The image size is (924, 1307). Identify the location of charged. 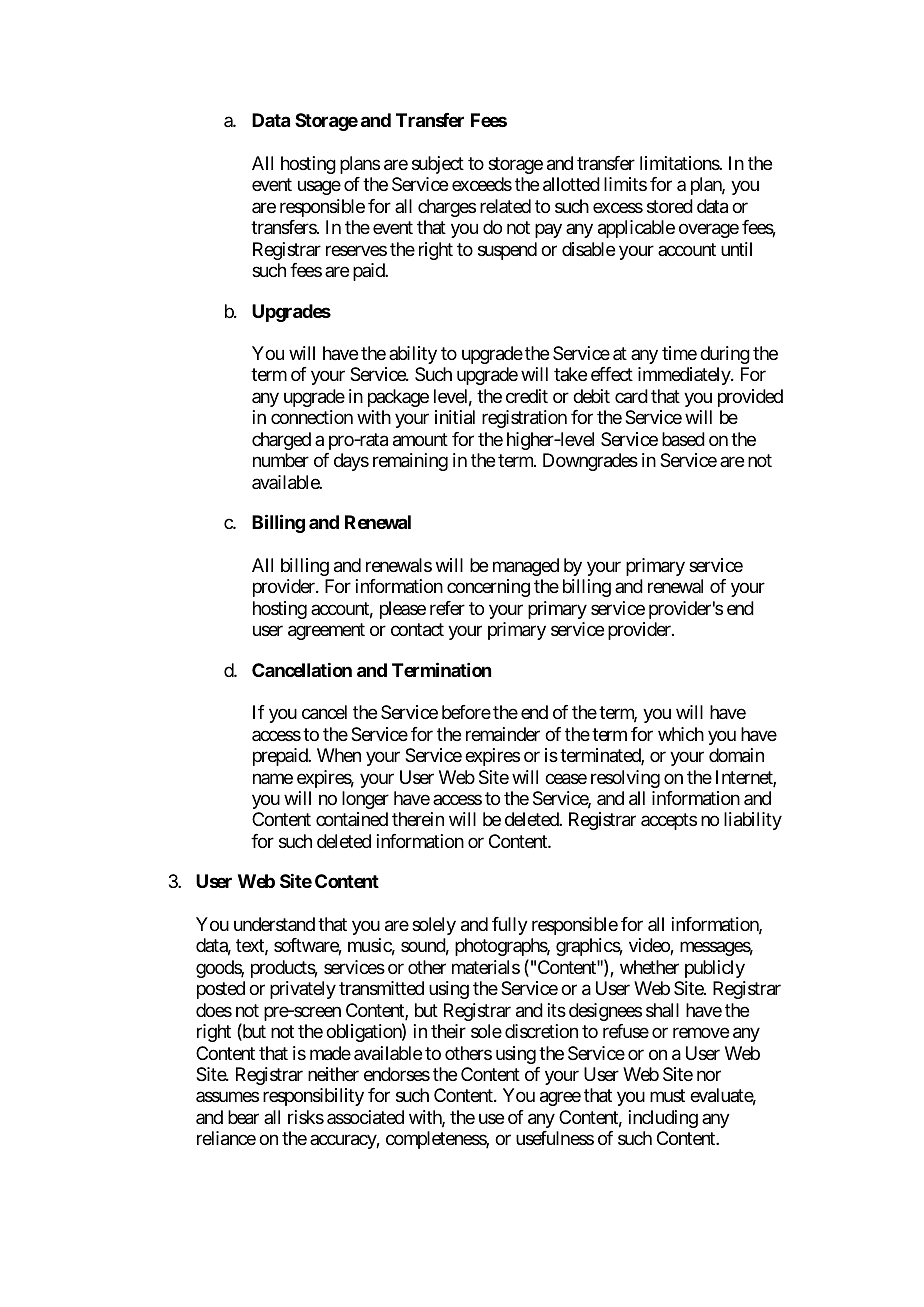
(281, 441).
